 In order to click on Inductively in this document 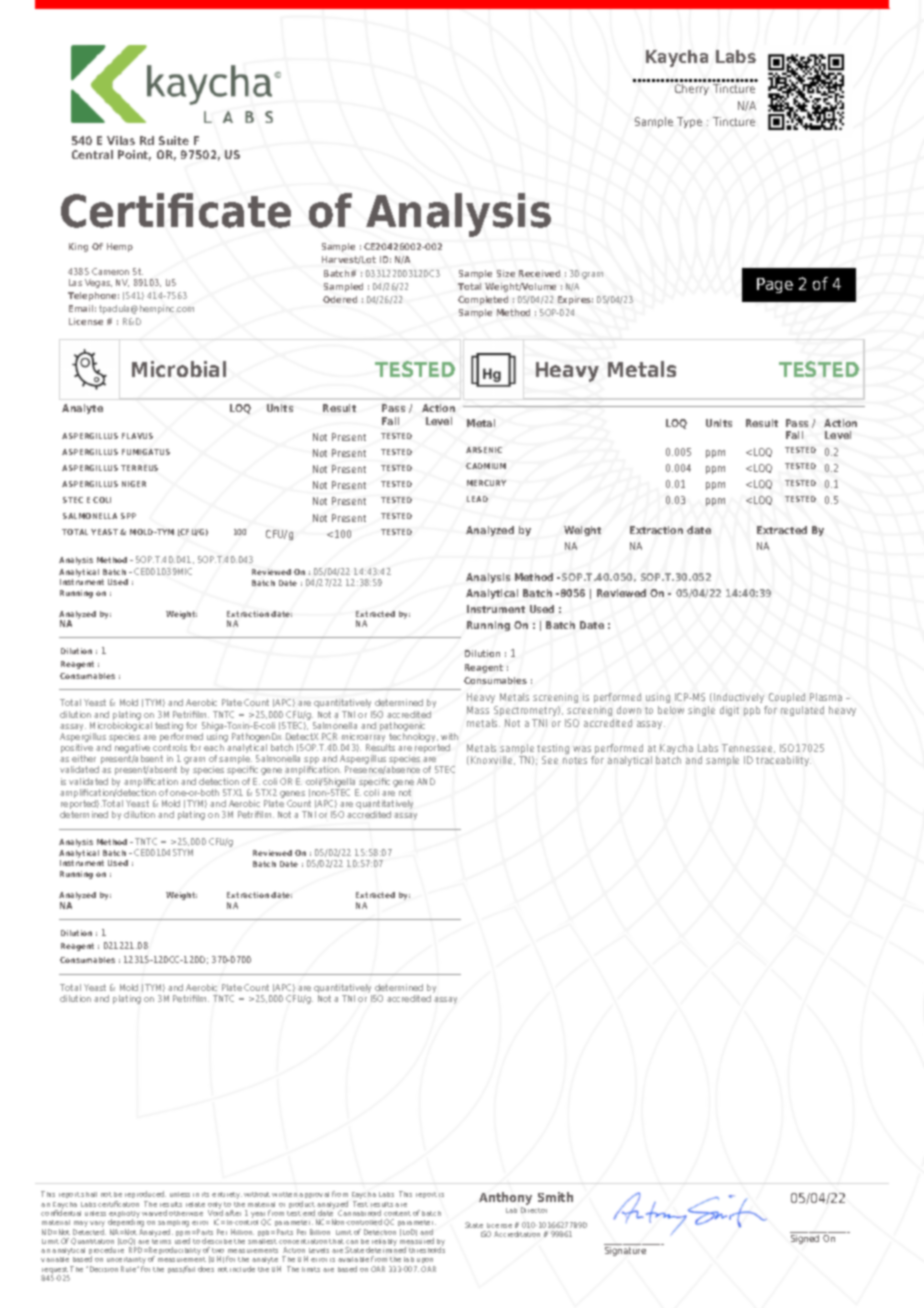, I will do `click(739, 698)`.
